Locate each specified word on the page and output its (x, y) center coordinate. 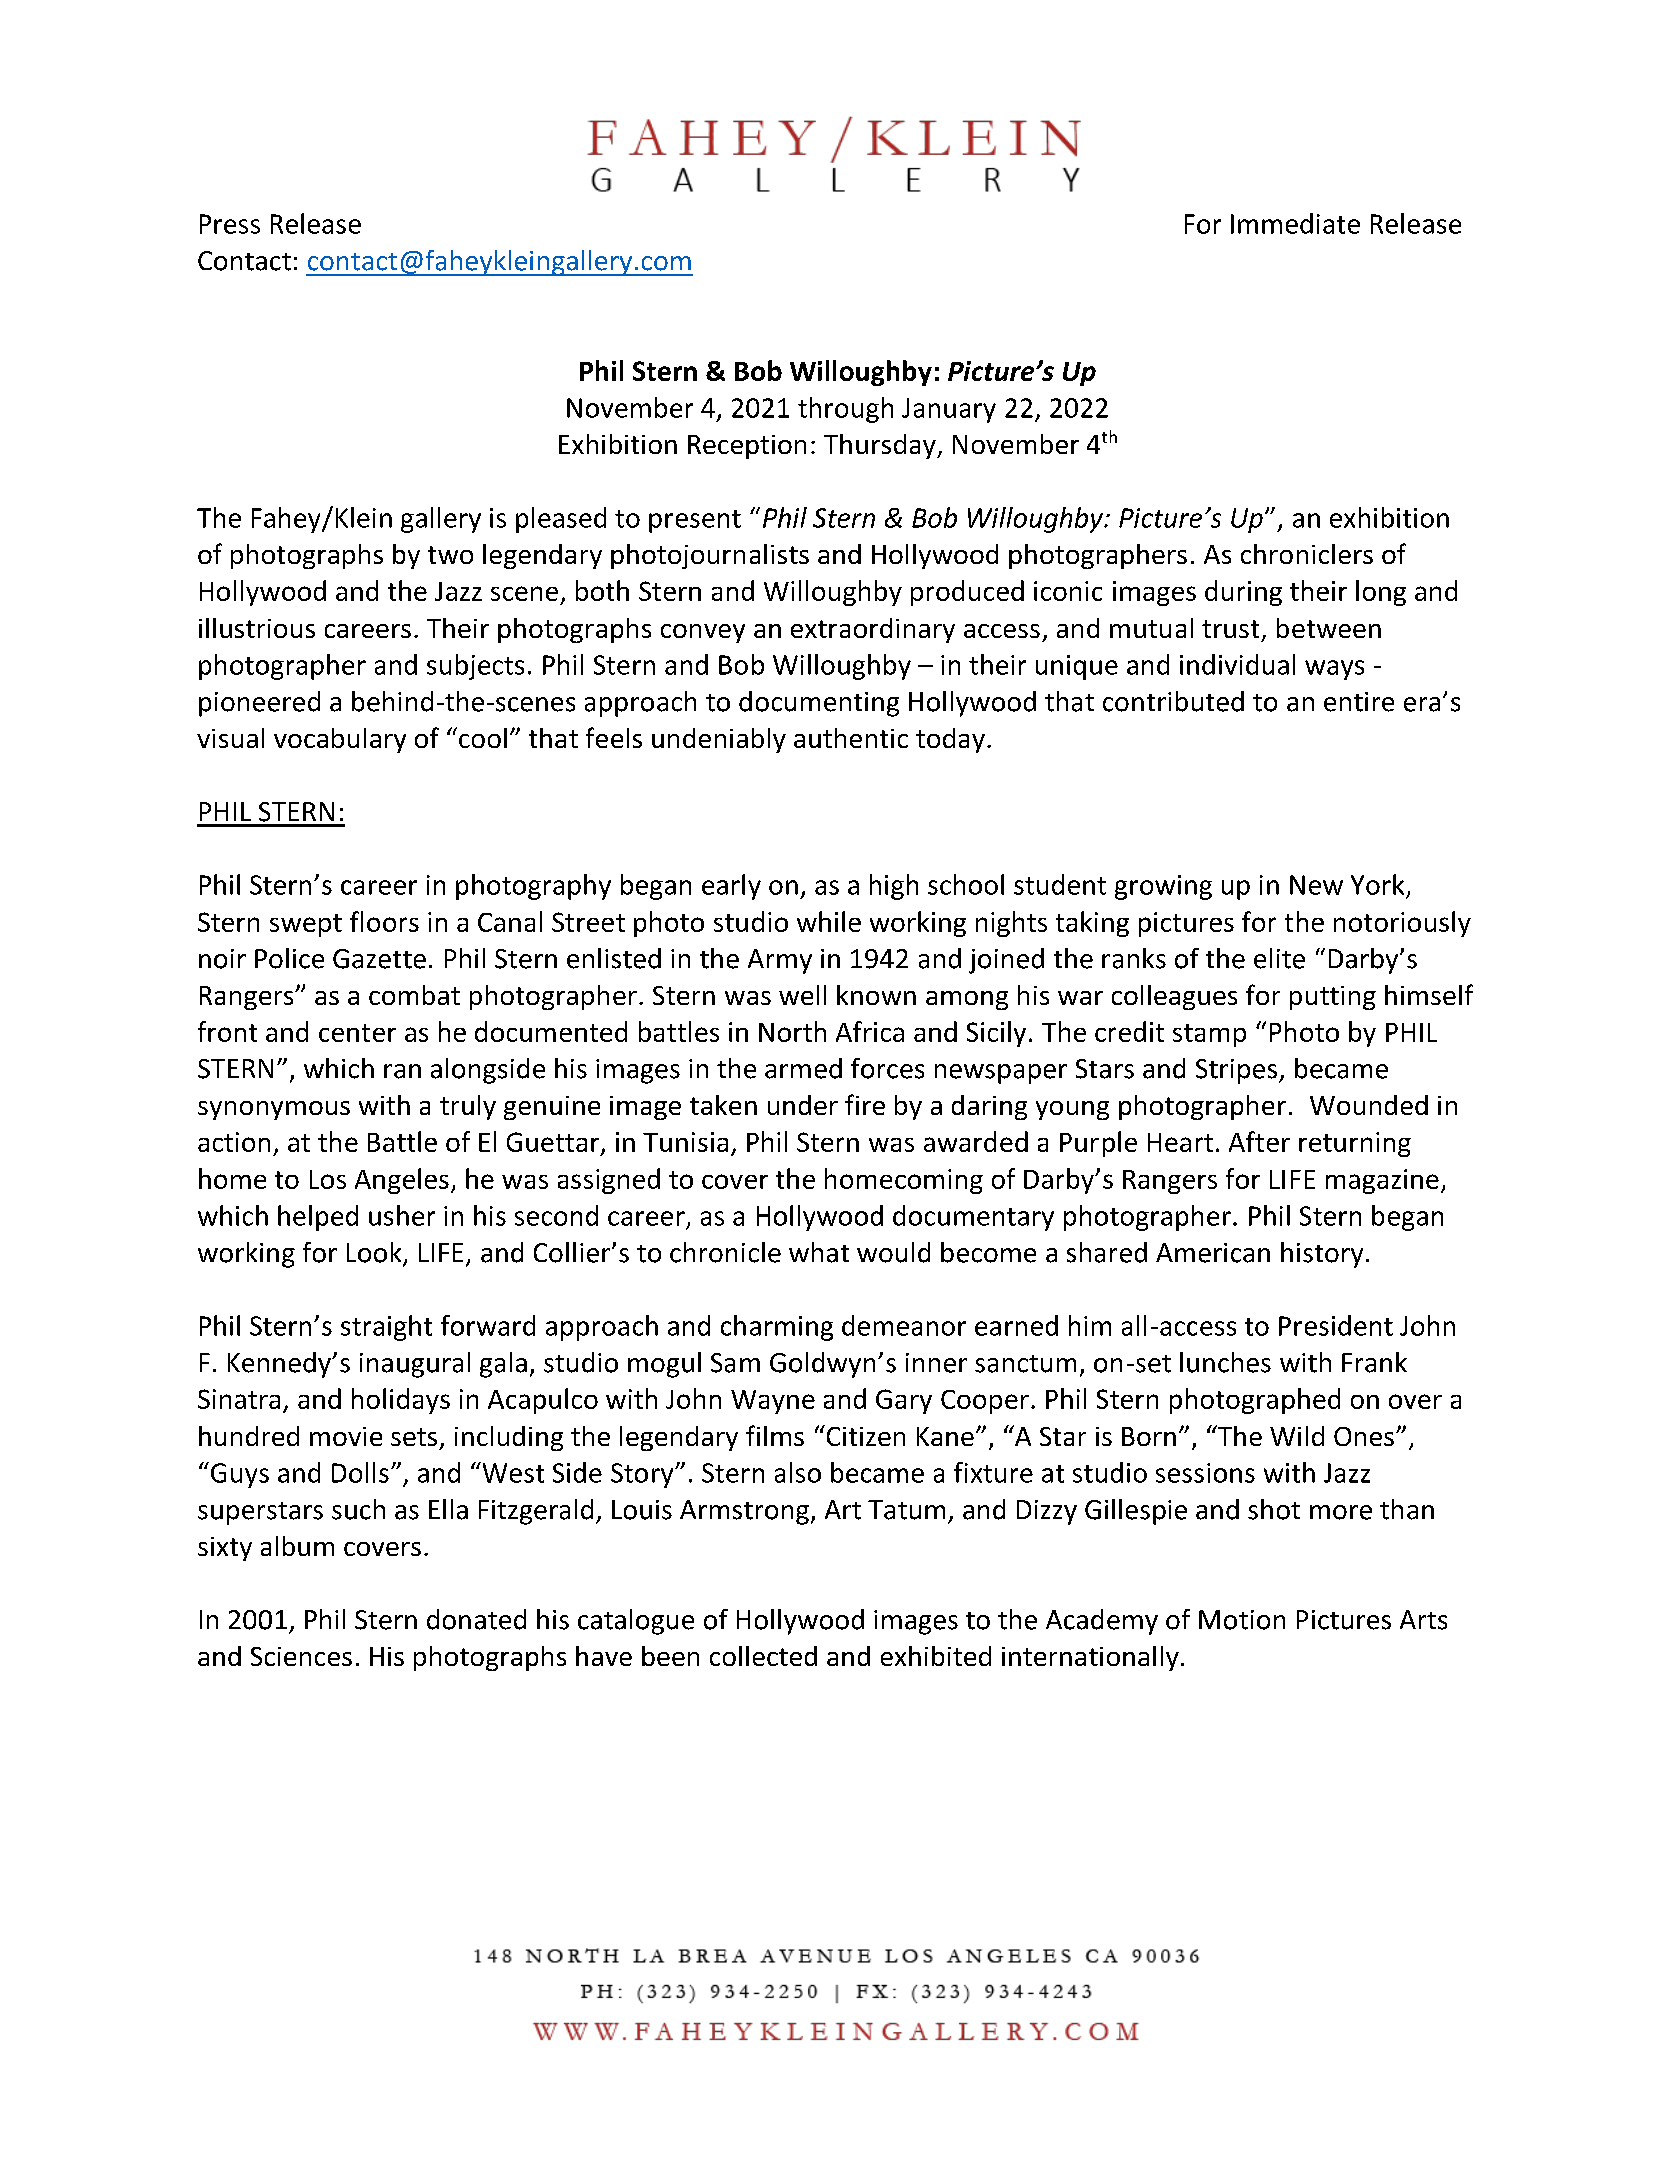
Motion (1242, 1620)
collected (763, 1656)
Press (230, 224)
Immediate (1295, 223)
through (845, 410)
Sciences (301, 1656)
